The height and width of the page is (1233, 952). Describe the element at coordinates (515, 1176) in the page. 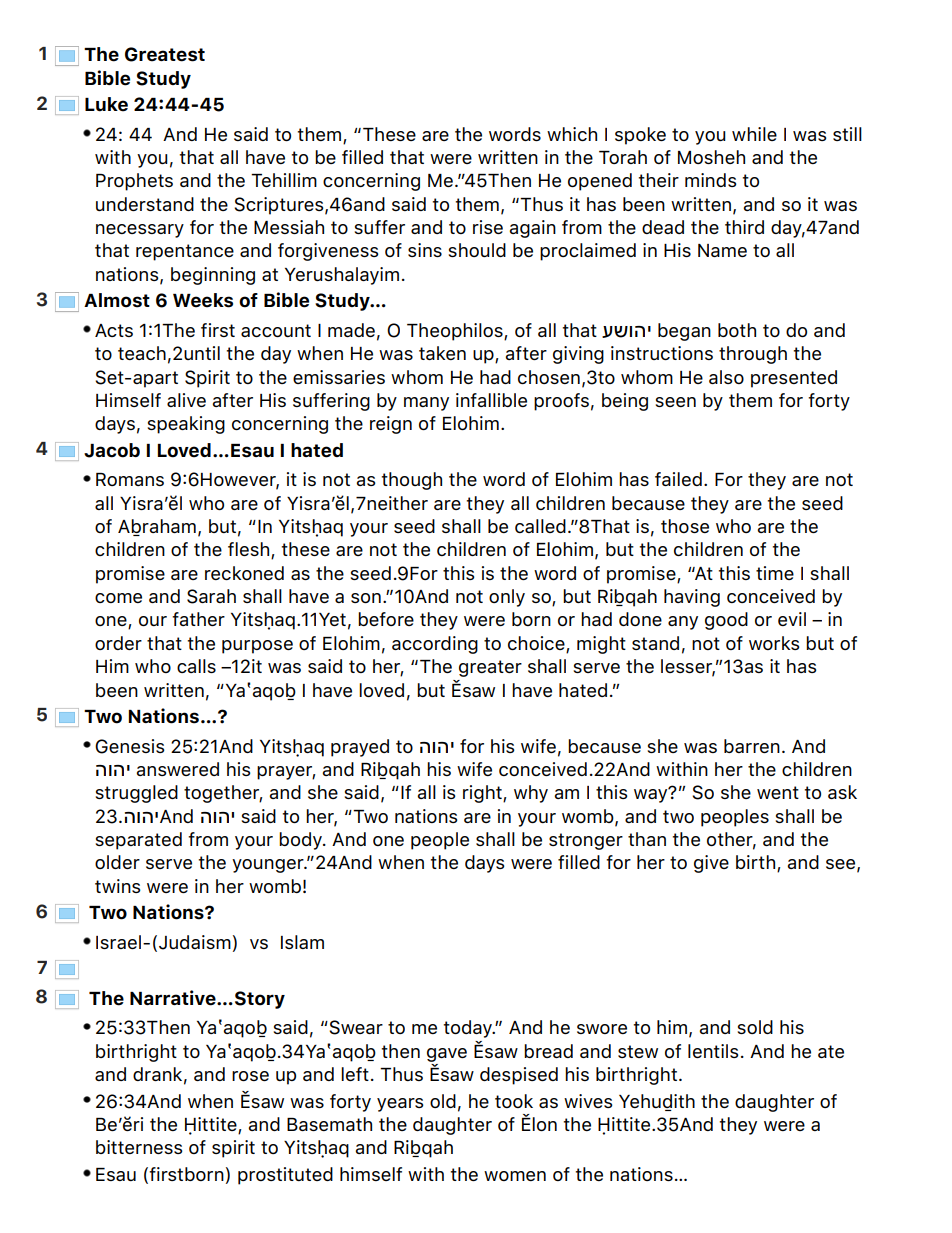

I see `women` at that location.
